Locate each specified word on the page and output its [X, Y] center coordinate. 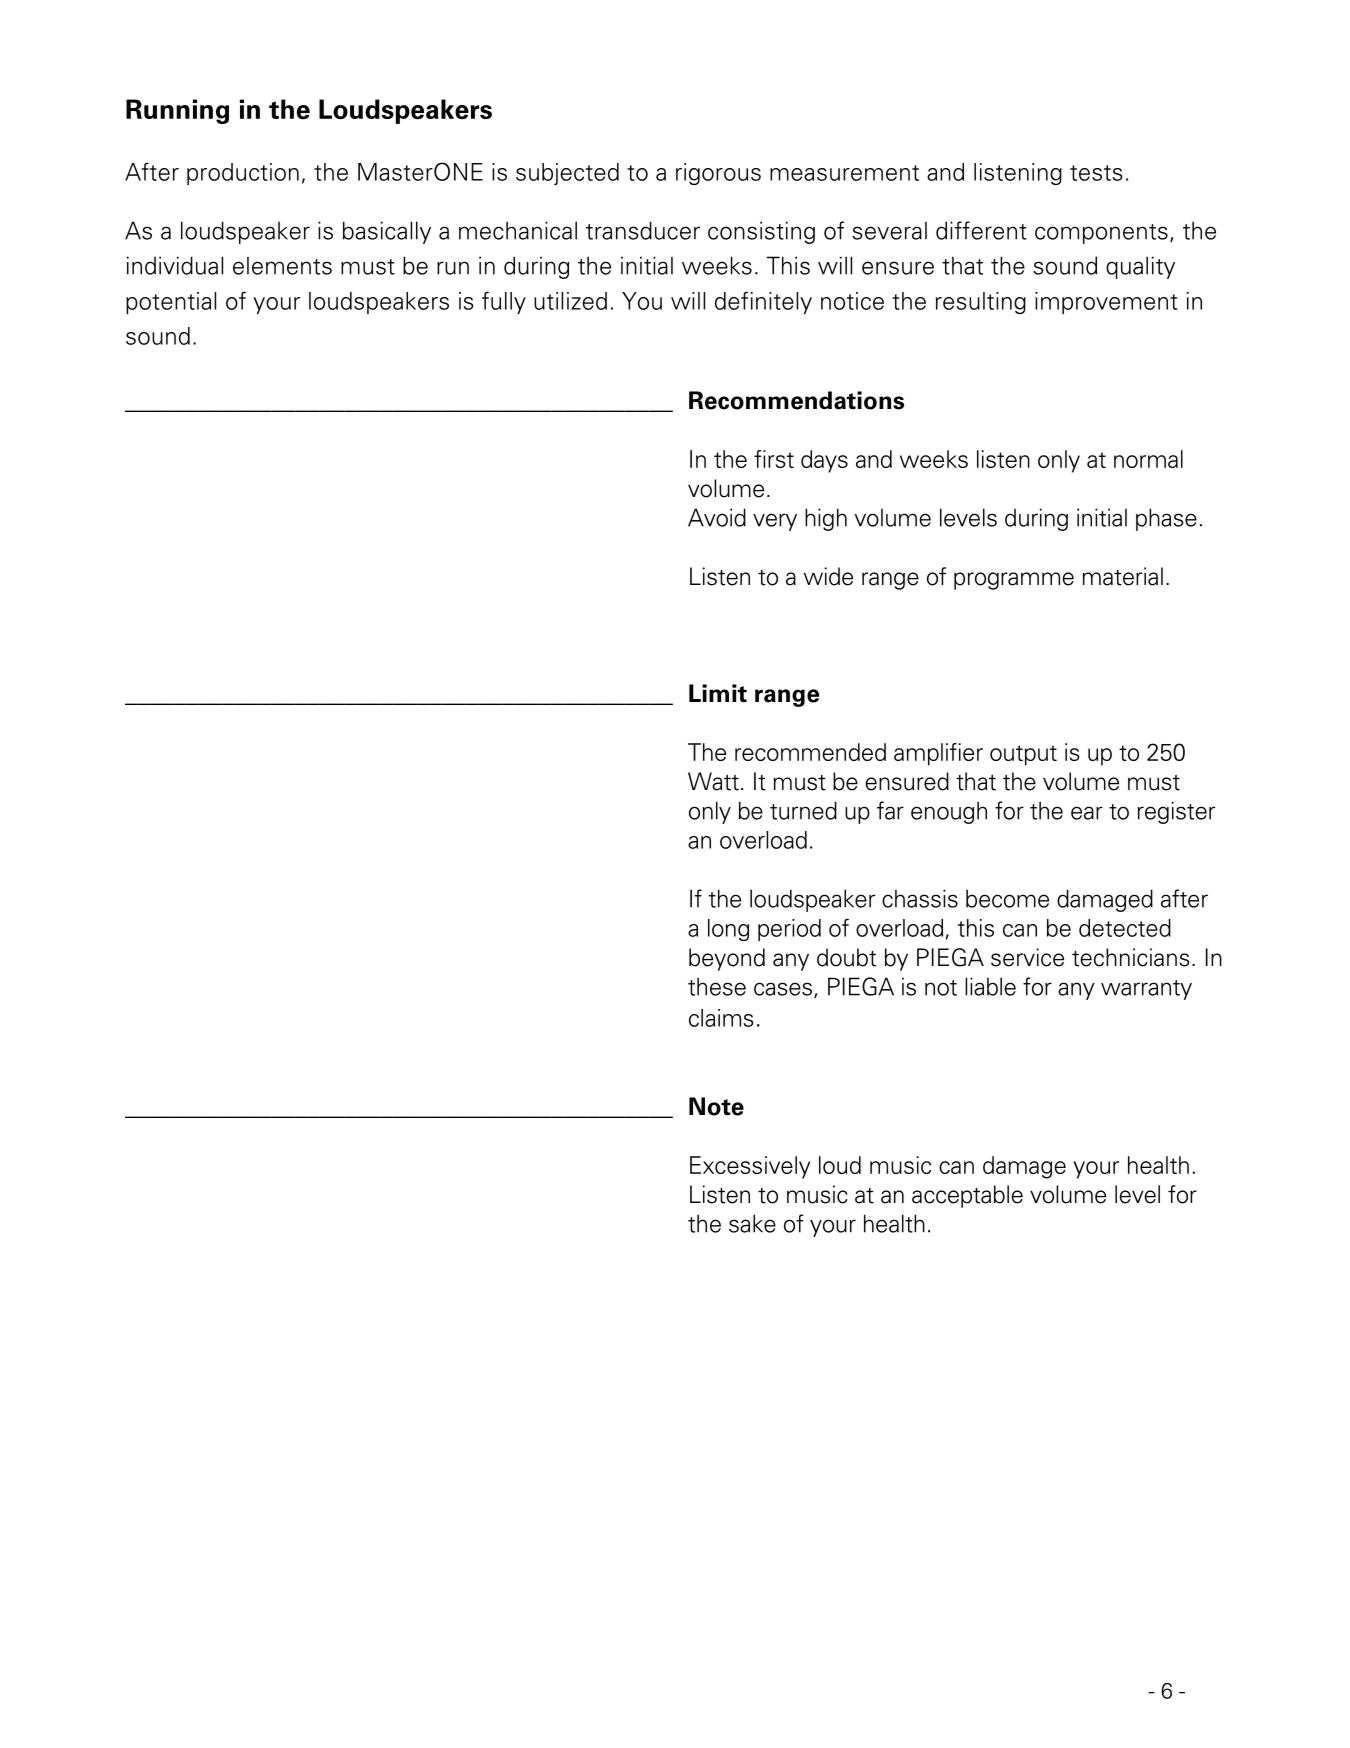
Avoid [717, 517]
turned [803, 810]
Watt [713, 781]
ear [1087, 813]
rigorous [718, 174]
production [243, 174]
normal [1148, 459]
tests [1096, 173]
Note [716, 1106]
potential [171, 303]
